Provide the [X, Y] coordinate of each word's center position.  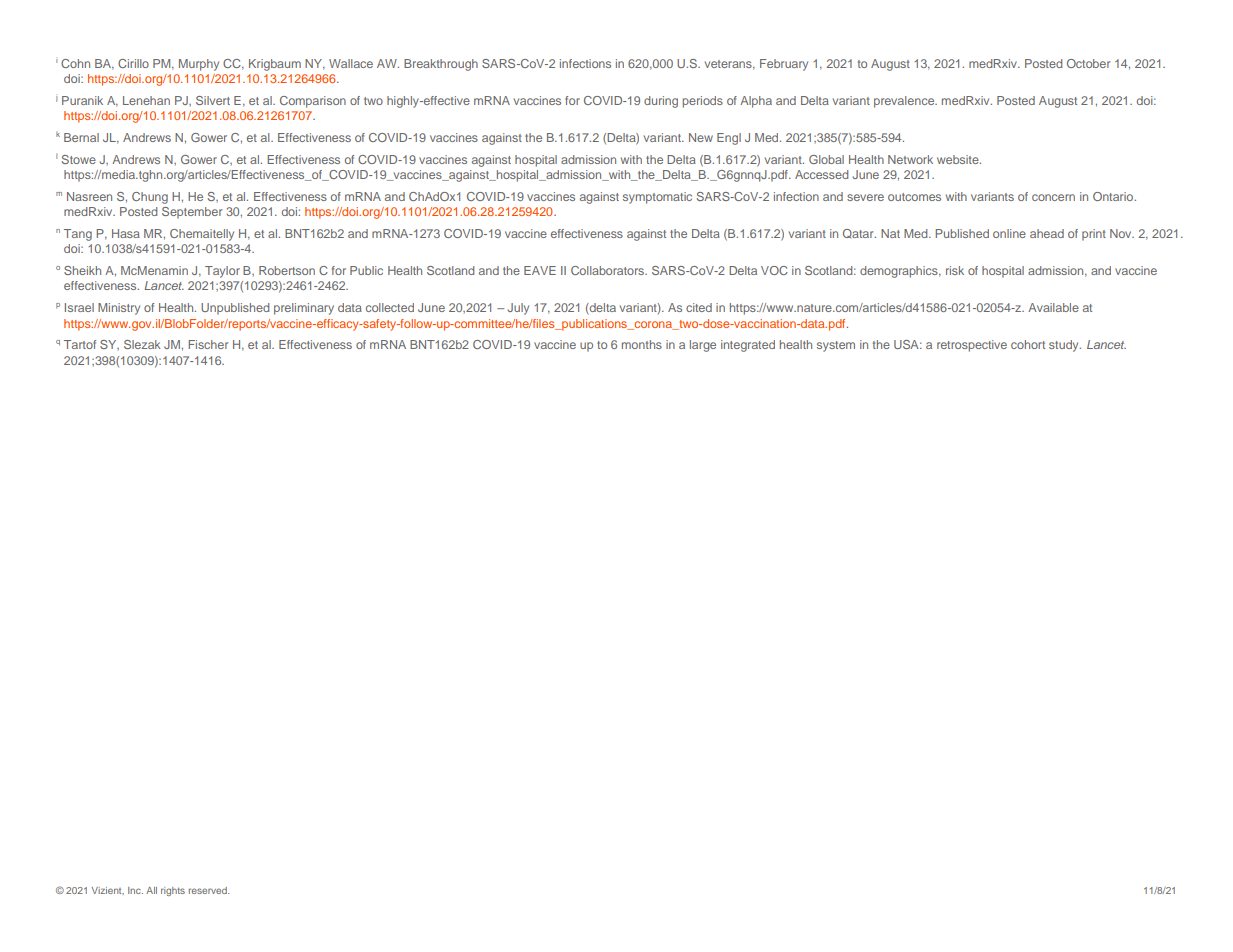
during [661, 102]
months [642, 344]
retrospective [972, 346]
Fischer [208, 344]
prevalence [905, 102]
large [703, 346]
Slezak [142, 344]
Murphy [199, 65]
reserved [209, 890]
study [1065, 346]
